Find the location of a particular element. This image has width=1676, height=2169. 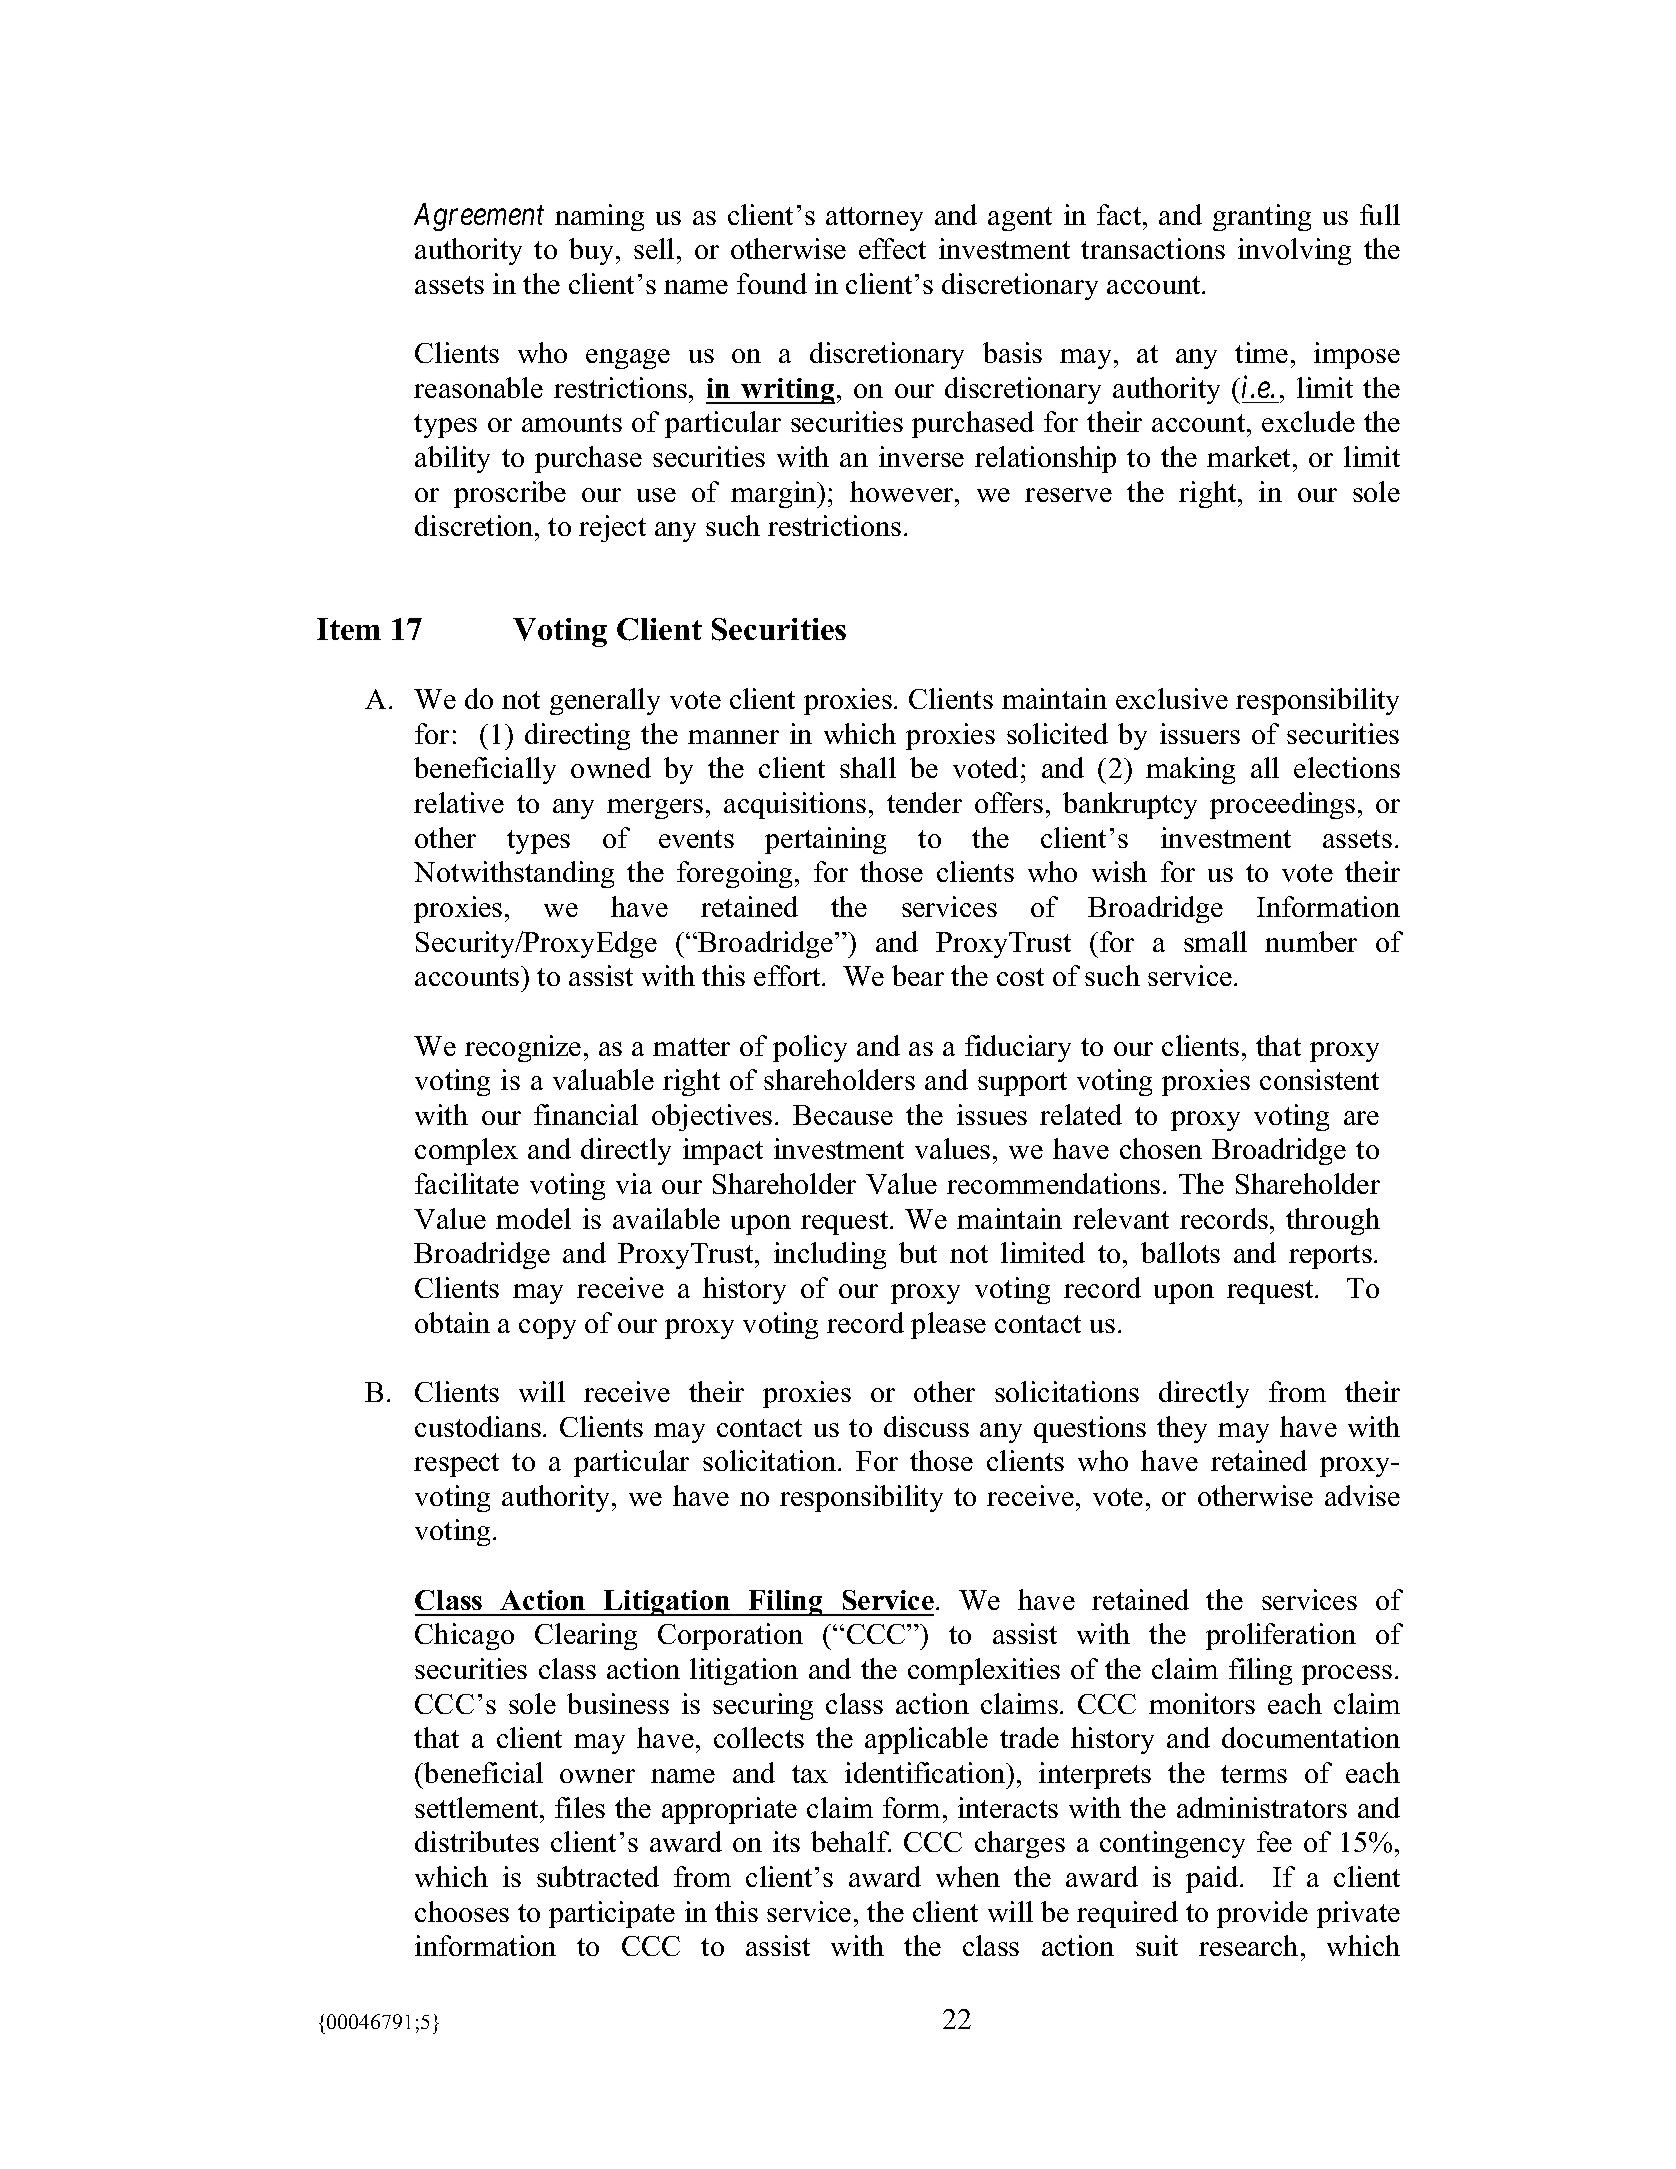

they is located at coordinates (1182, 1429).
